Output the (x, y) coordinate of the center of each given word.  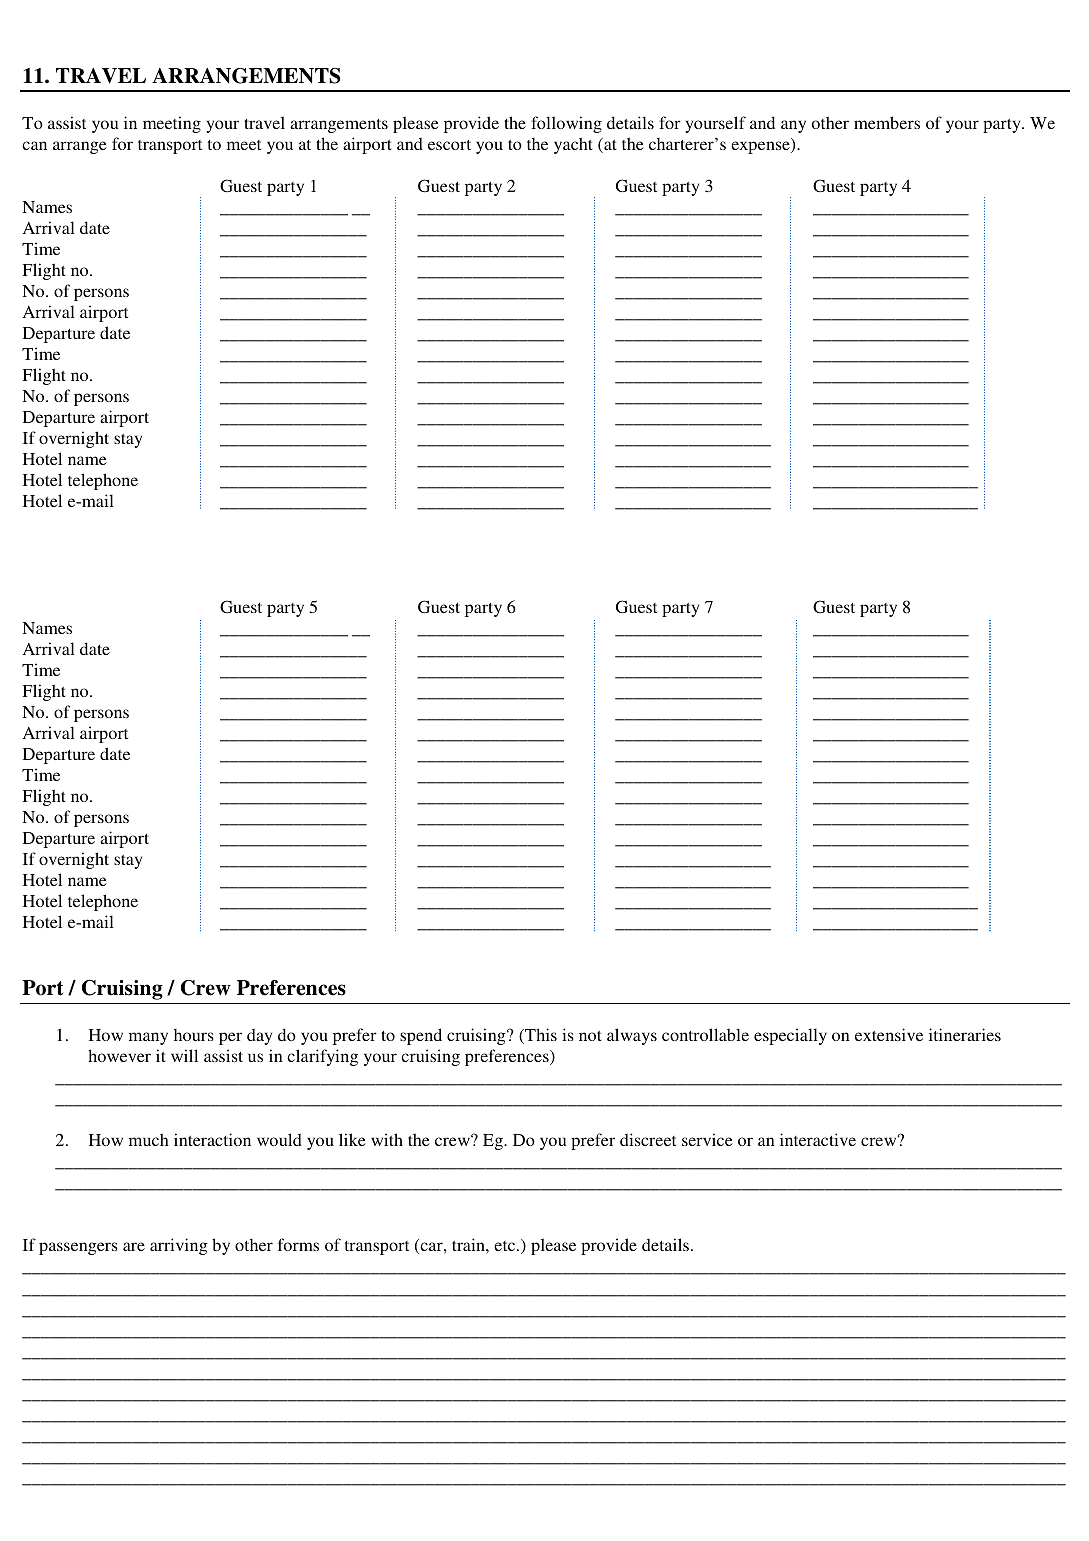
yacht (573, 145)
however (119, 1055)
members (887, 122)
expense (761, 147)
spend (421, 1036)
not (590, 1036)
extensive (889, 1034)
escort (449, 145)
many (148, 1038)
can (34, 145)
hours (194, 1034)
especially (790, 1036)
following (566, 124)
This (540, 1036)
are (134, 1246)
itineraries (965, 1034)
